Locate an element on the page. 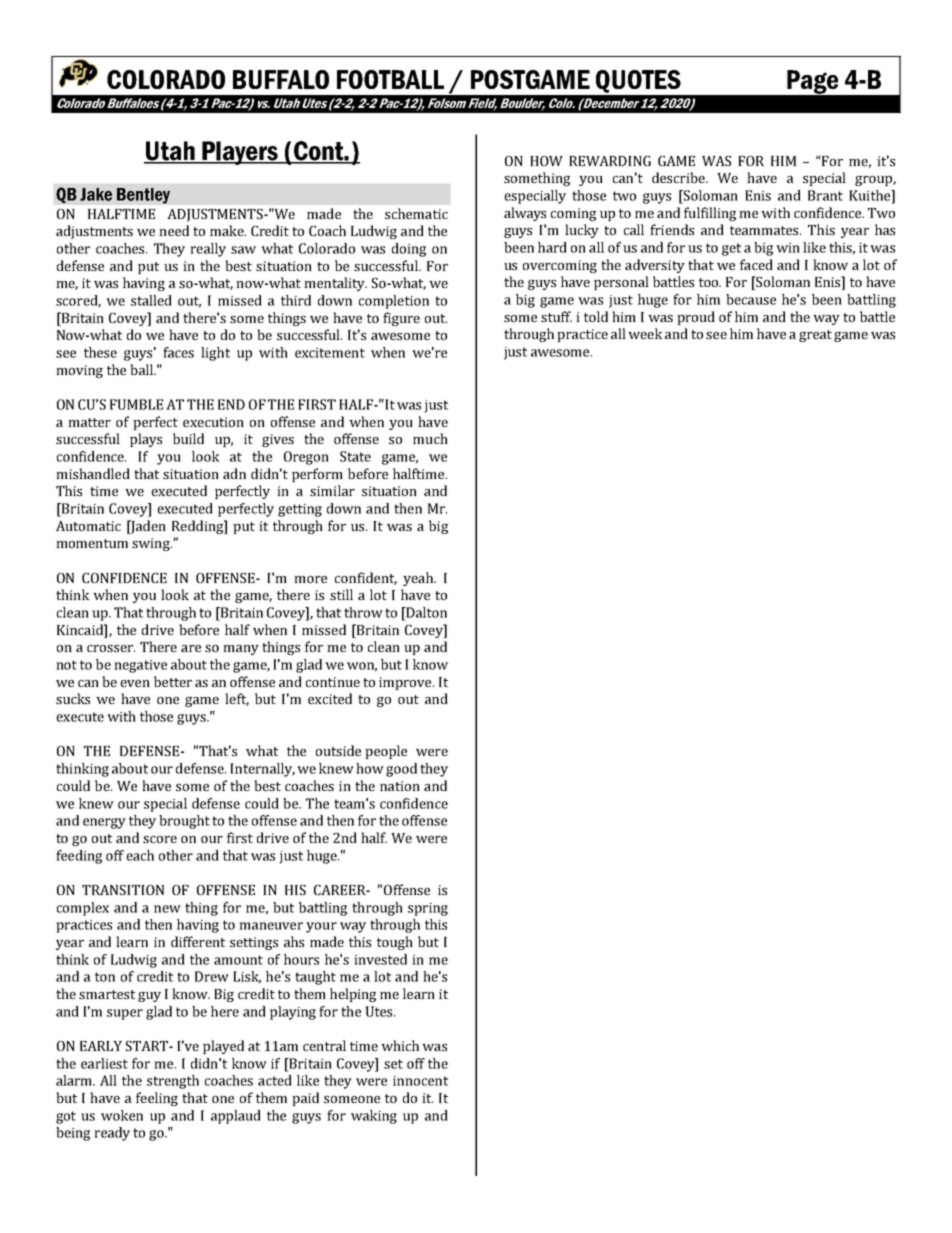 The height and width of the image is (1233, 952). always is located at coordinates (525, 214).
